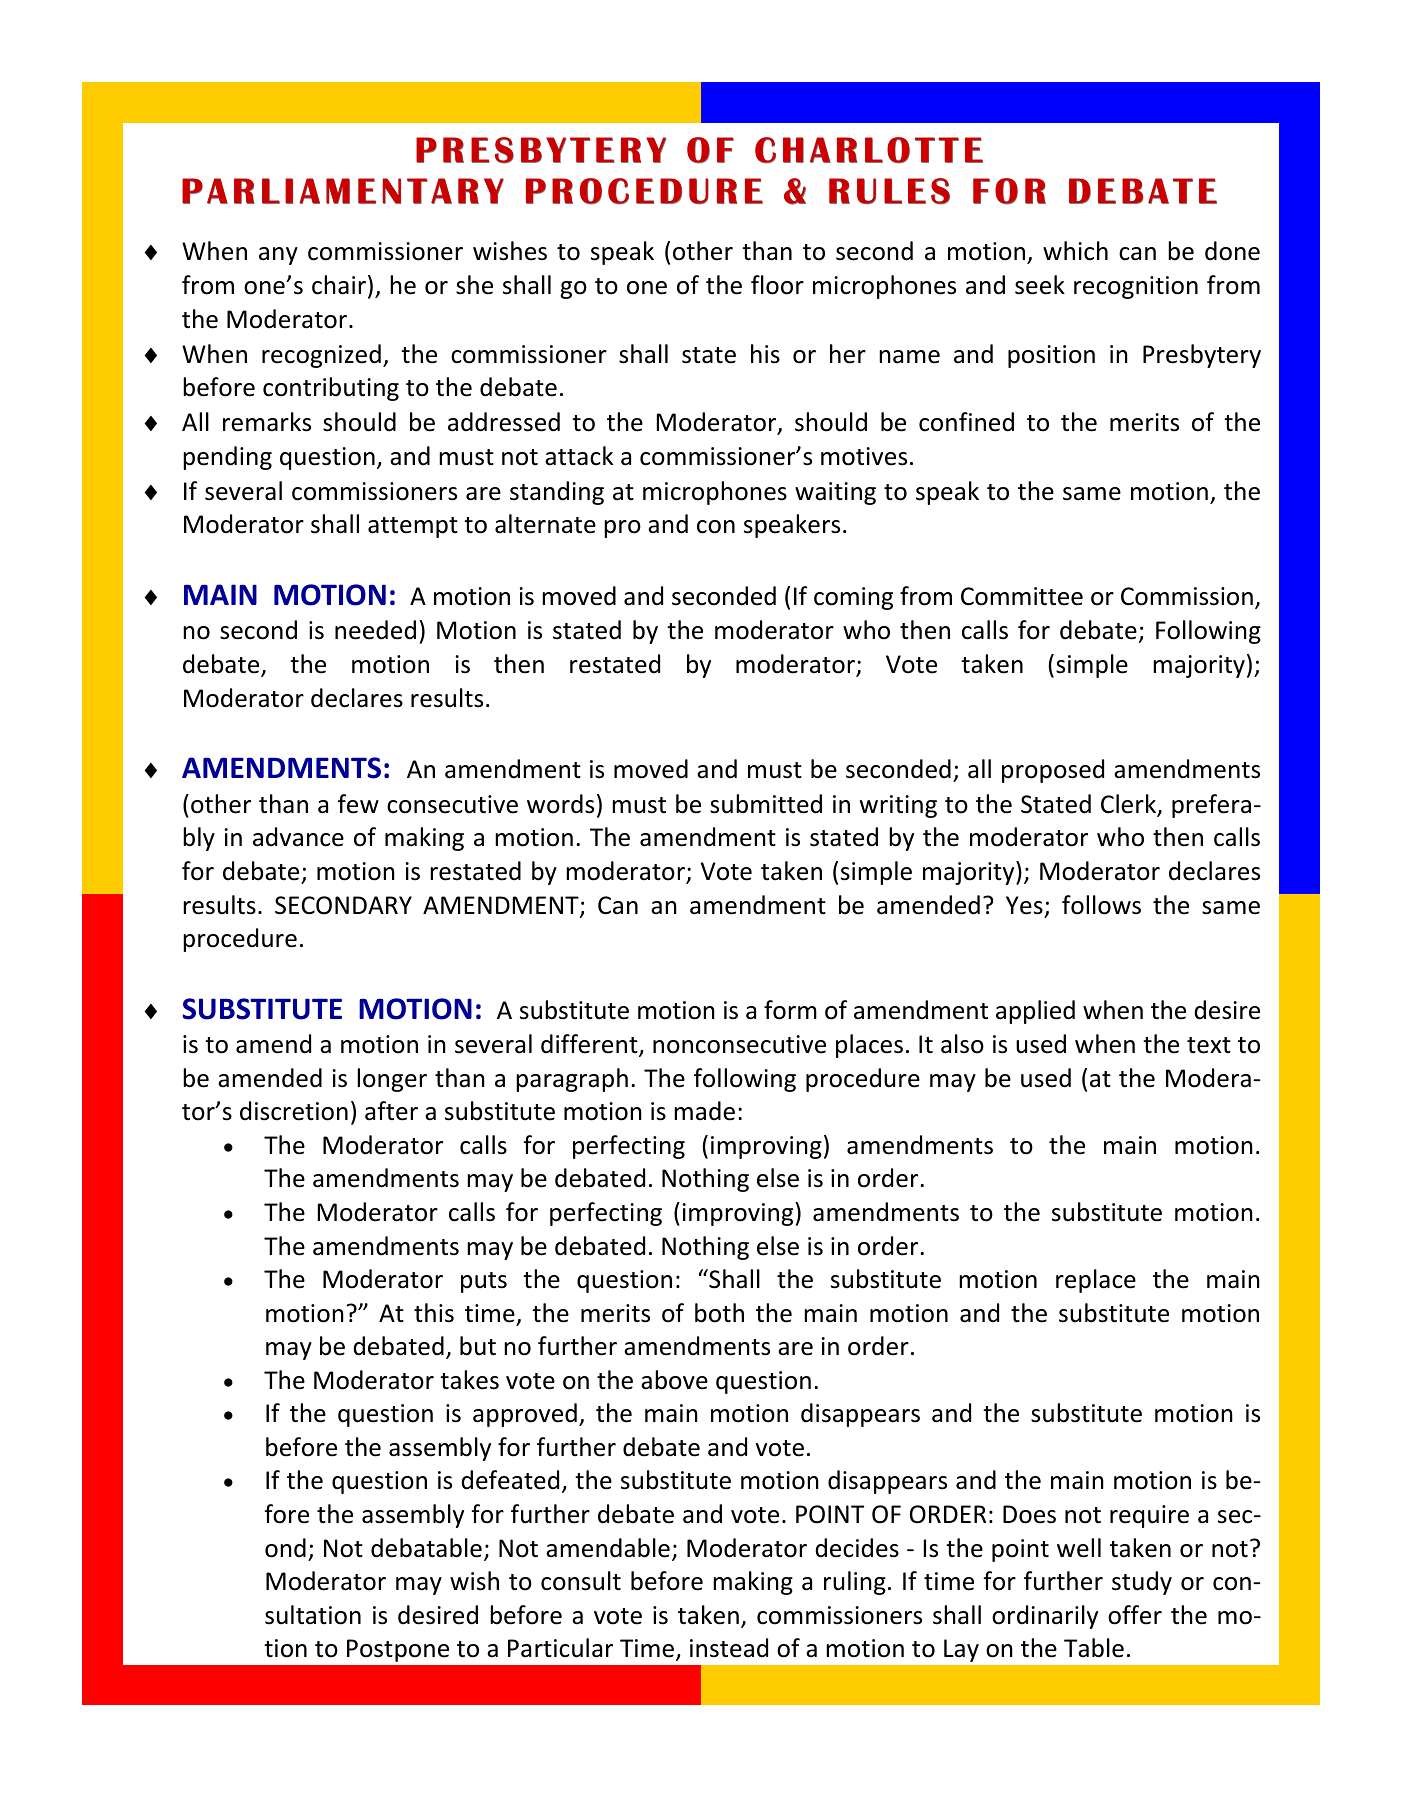 The width and height of the screenshot is (1402, 1814). What do you see at coordinates (560, 1648) in the screenshot?
I see `Particular` at bounding box center [560, 1648].
